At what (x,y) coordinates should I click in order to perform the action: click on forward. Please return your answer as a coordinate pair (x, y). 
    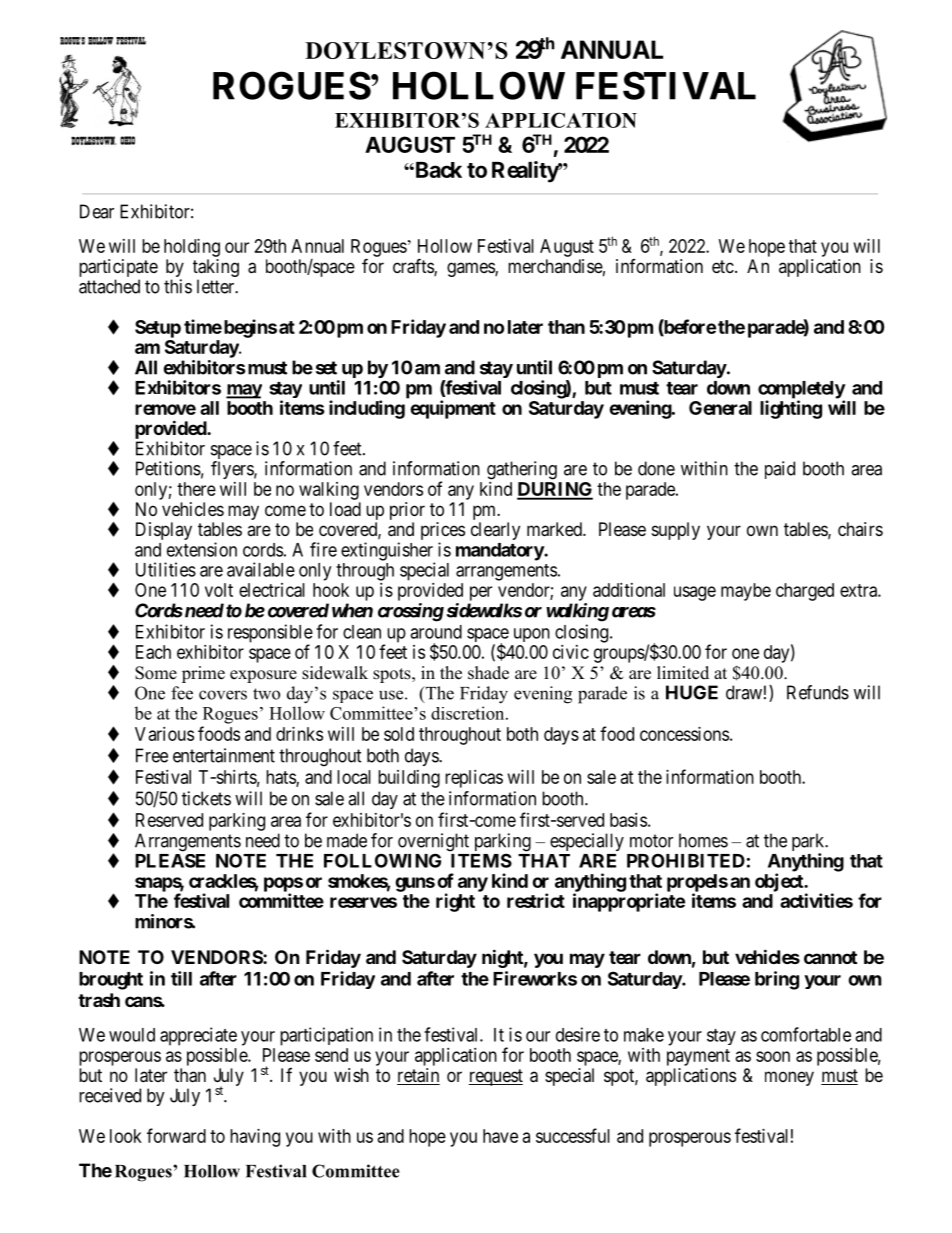
    Looking at the image, I should click on (176, 1135).
